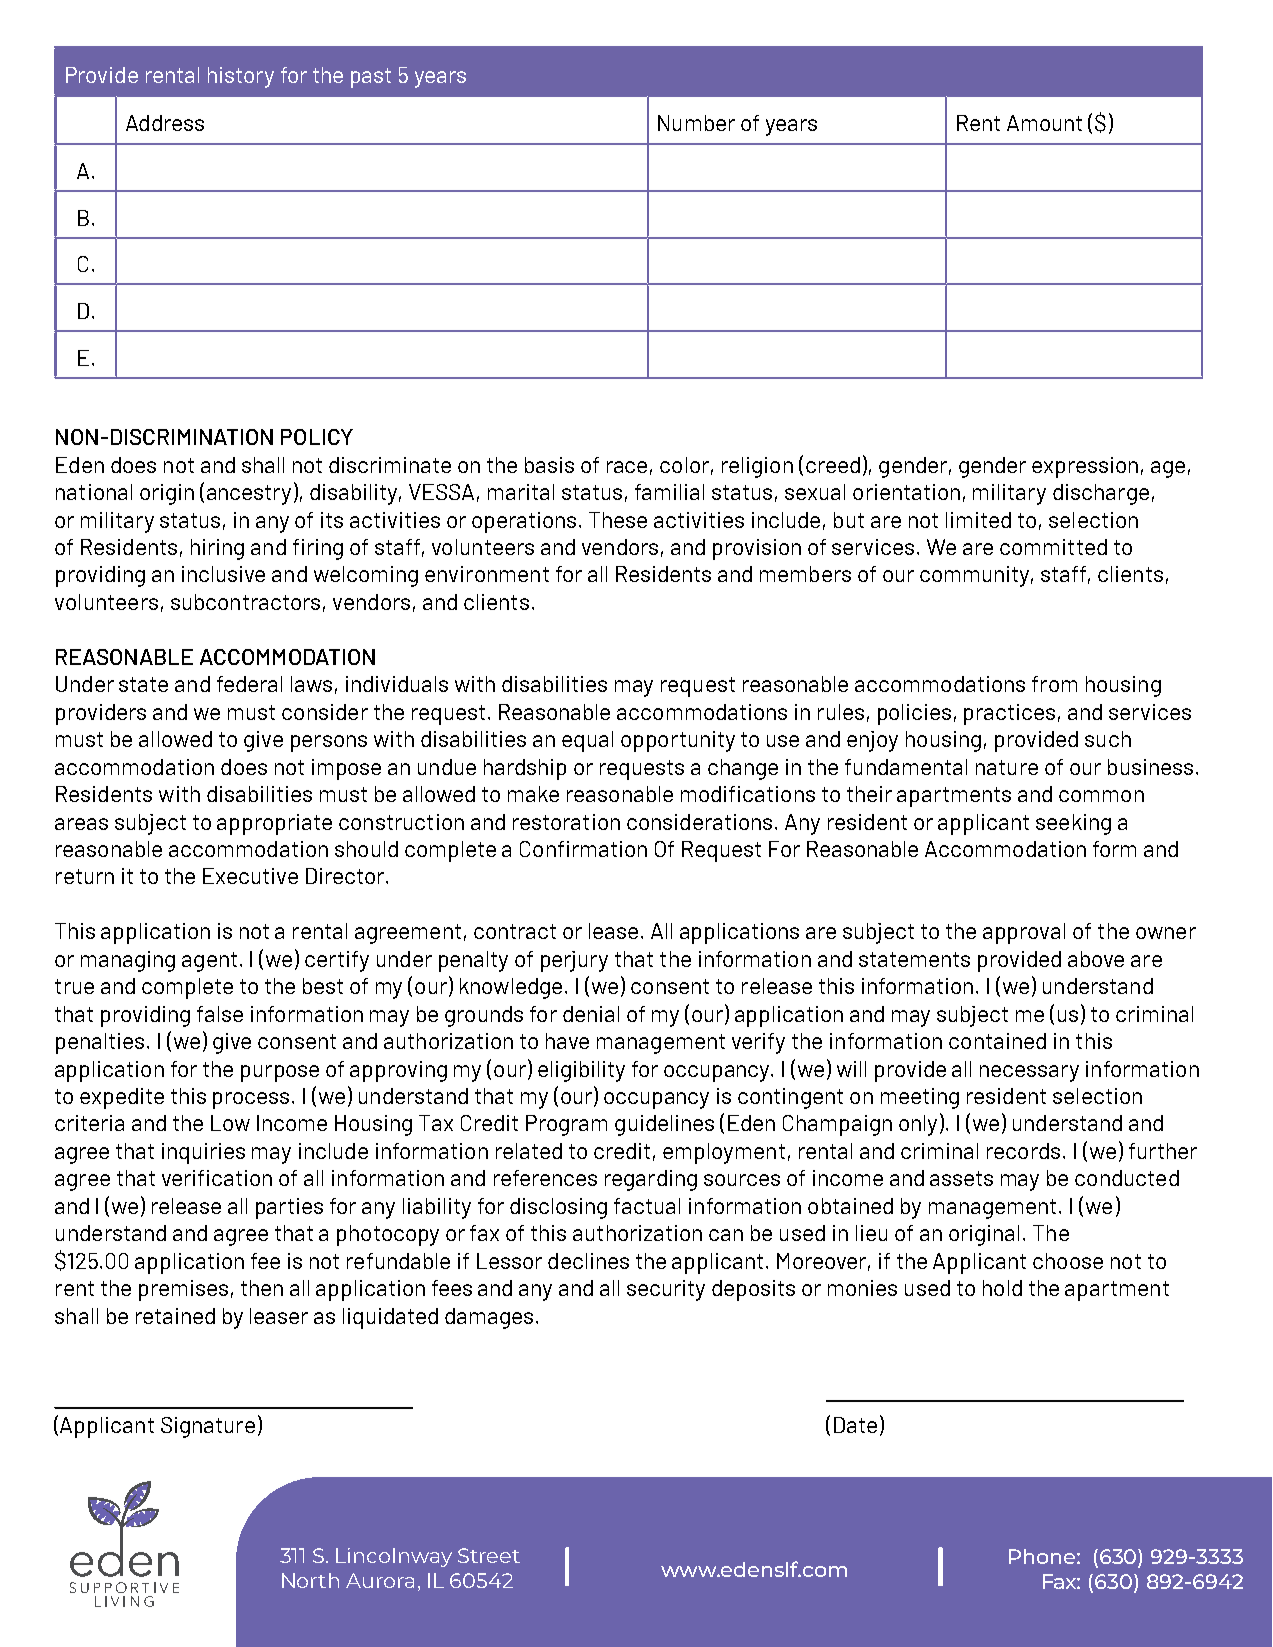 This document has height=1647, width=1273. Describe the element at coordinates (583, 849) in the document. I see `Confirmation` at that location.
